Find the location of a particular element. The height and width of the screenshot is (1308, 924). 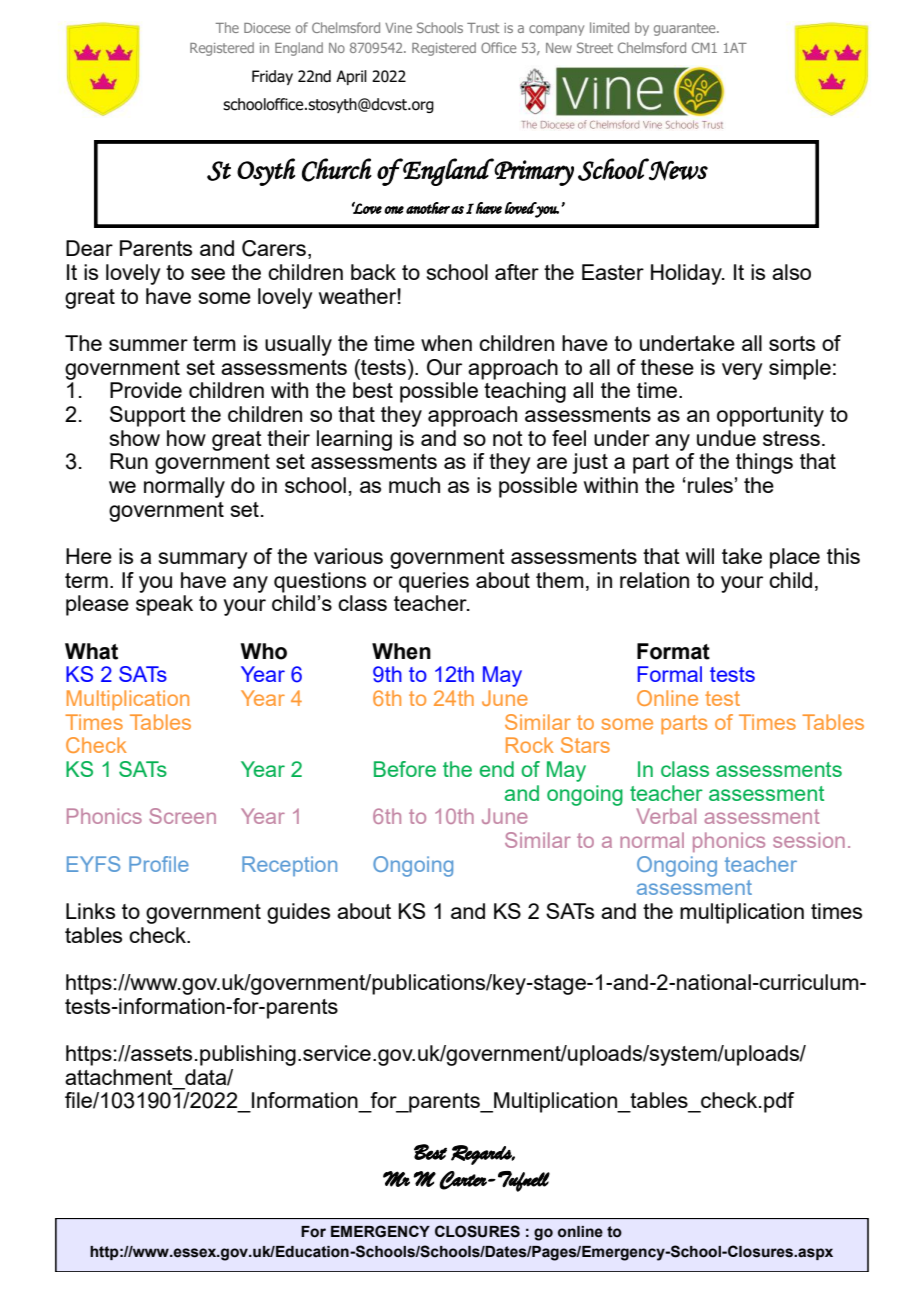

guarantee is located at coordinates (686, 29).
